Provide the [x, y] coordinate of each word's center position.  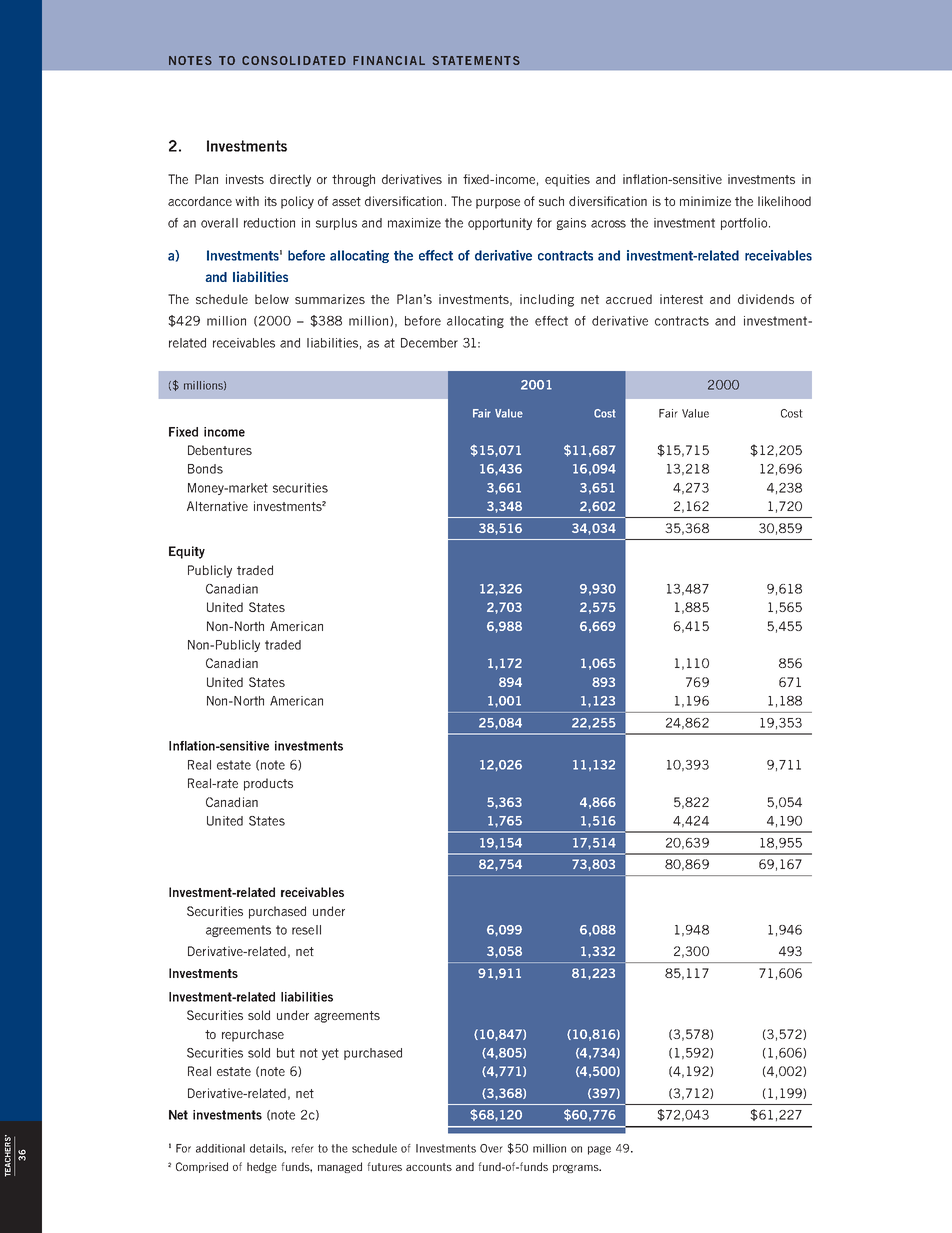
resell [306, 930]
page [599, 1150]
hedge [262, 1167]
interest [681, 299]
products [268, 784]
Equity [187, 552]
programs [577, 1169]
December [429, 343]
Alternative [217, 506]
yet [330, 1054]
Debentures [220, 450]
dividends [766, 299]
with [247, 201]
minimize [705, 201]
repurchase [253, 1035]
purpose [498, 204]
